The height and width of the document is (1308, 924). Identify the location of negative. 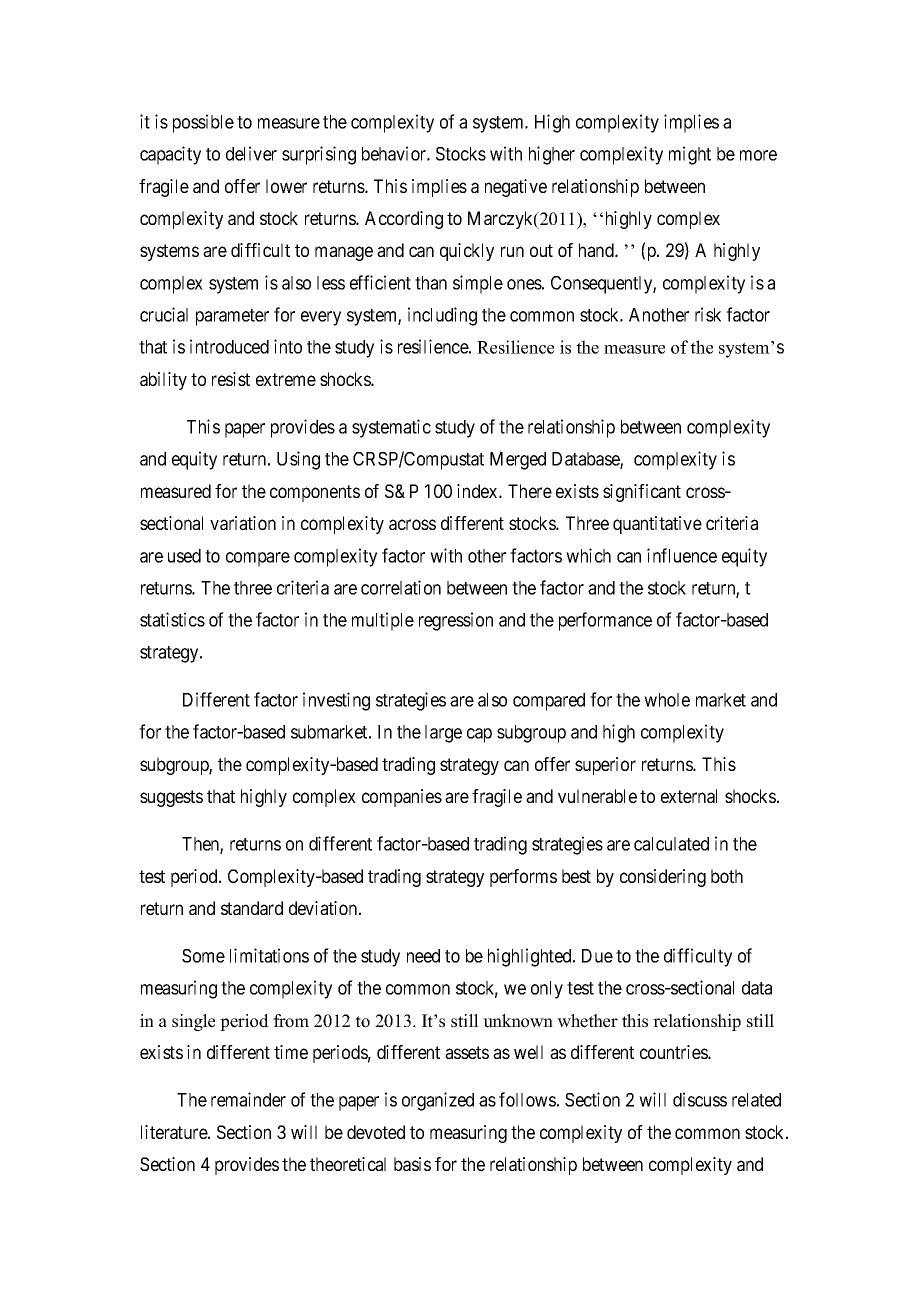
(516, 188).
